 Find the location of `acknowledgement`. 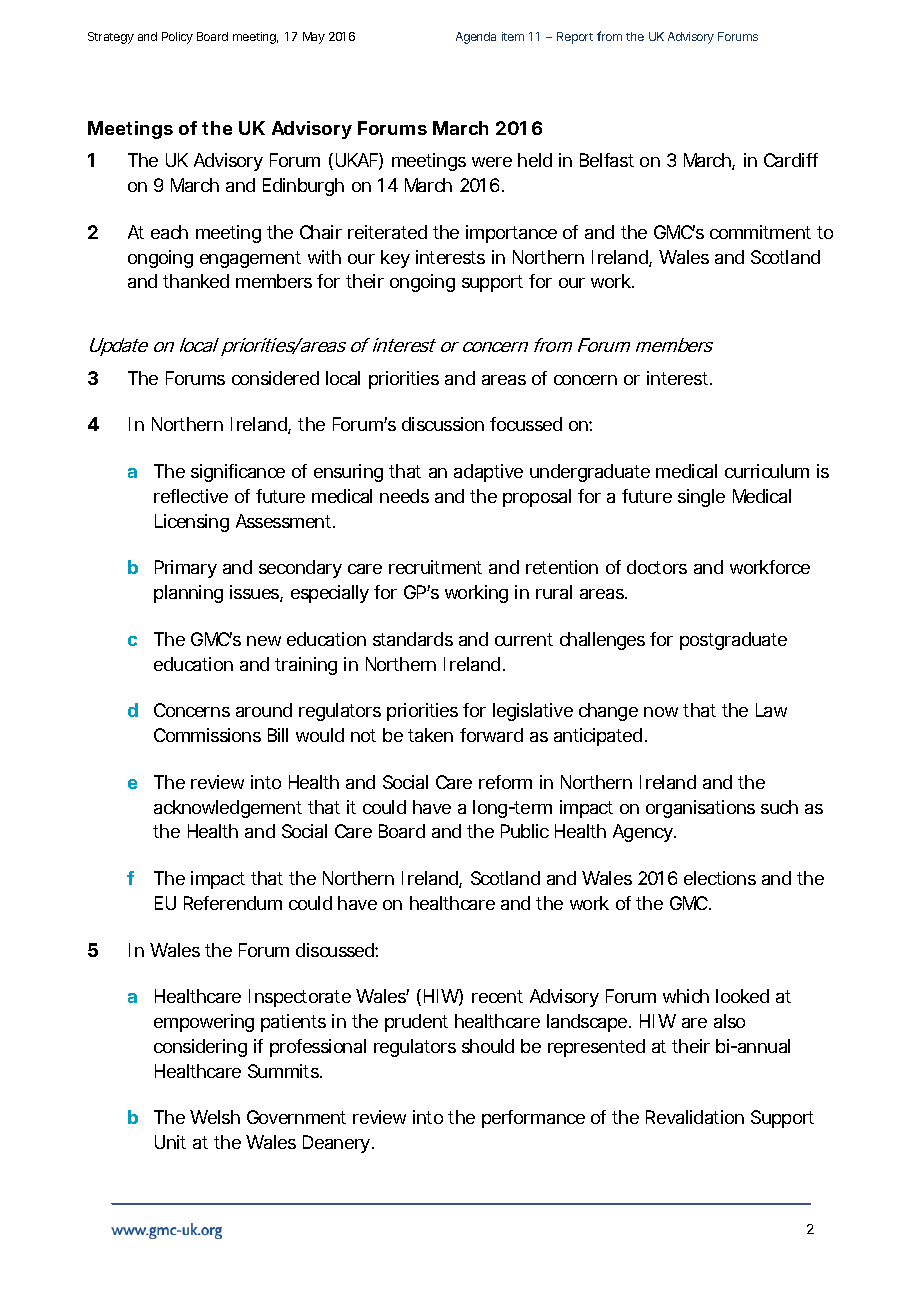

acknowledgement is located at coordinates (228, 809).
